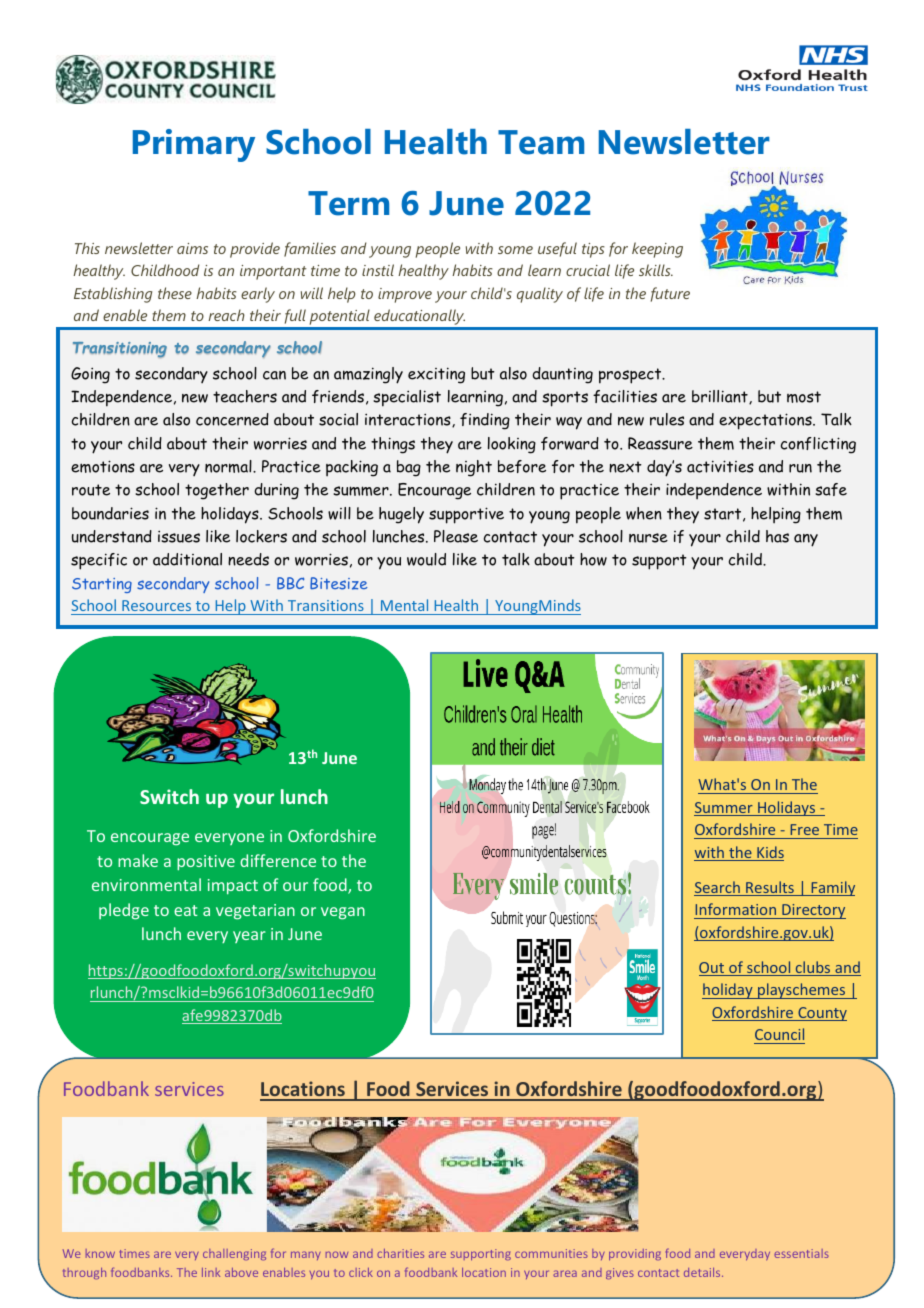  I want to click on eat, so click(186, 910).
